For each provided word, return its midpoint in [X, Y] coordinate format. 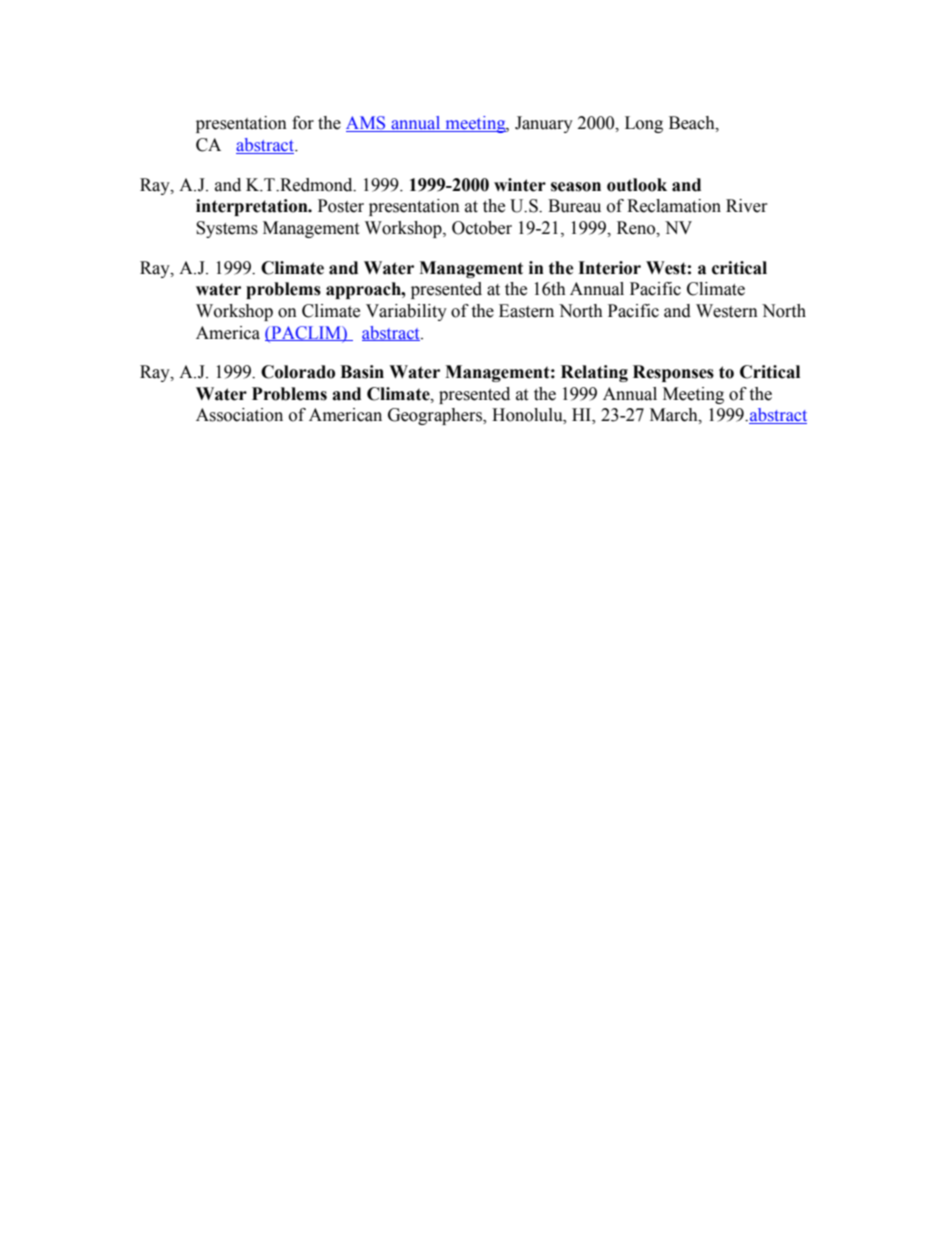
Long [644, 124]
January [544, 124]
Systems [227, 229]
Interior [609, 268]
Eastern [526, 311]
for [303, 123]
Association [239, 415]
